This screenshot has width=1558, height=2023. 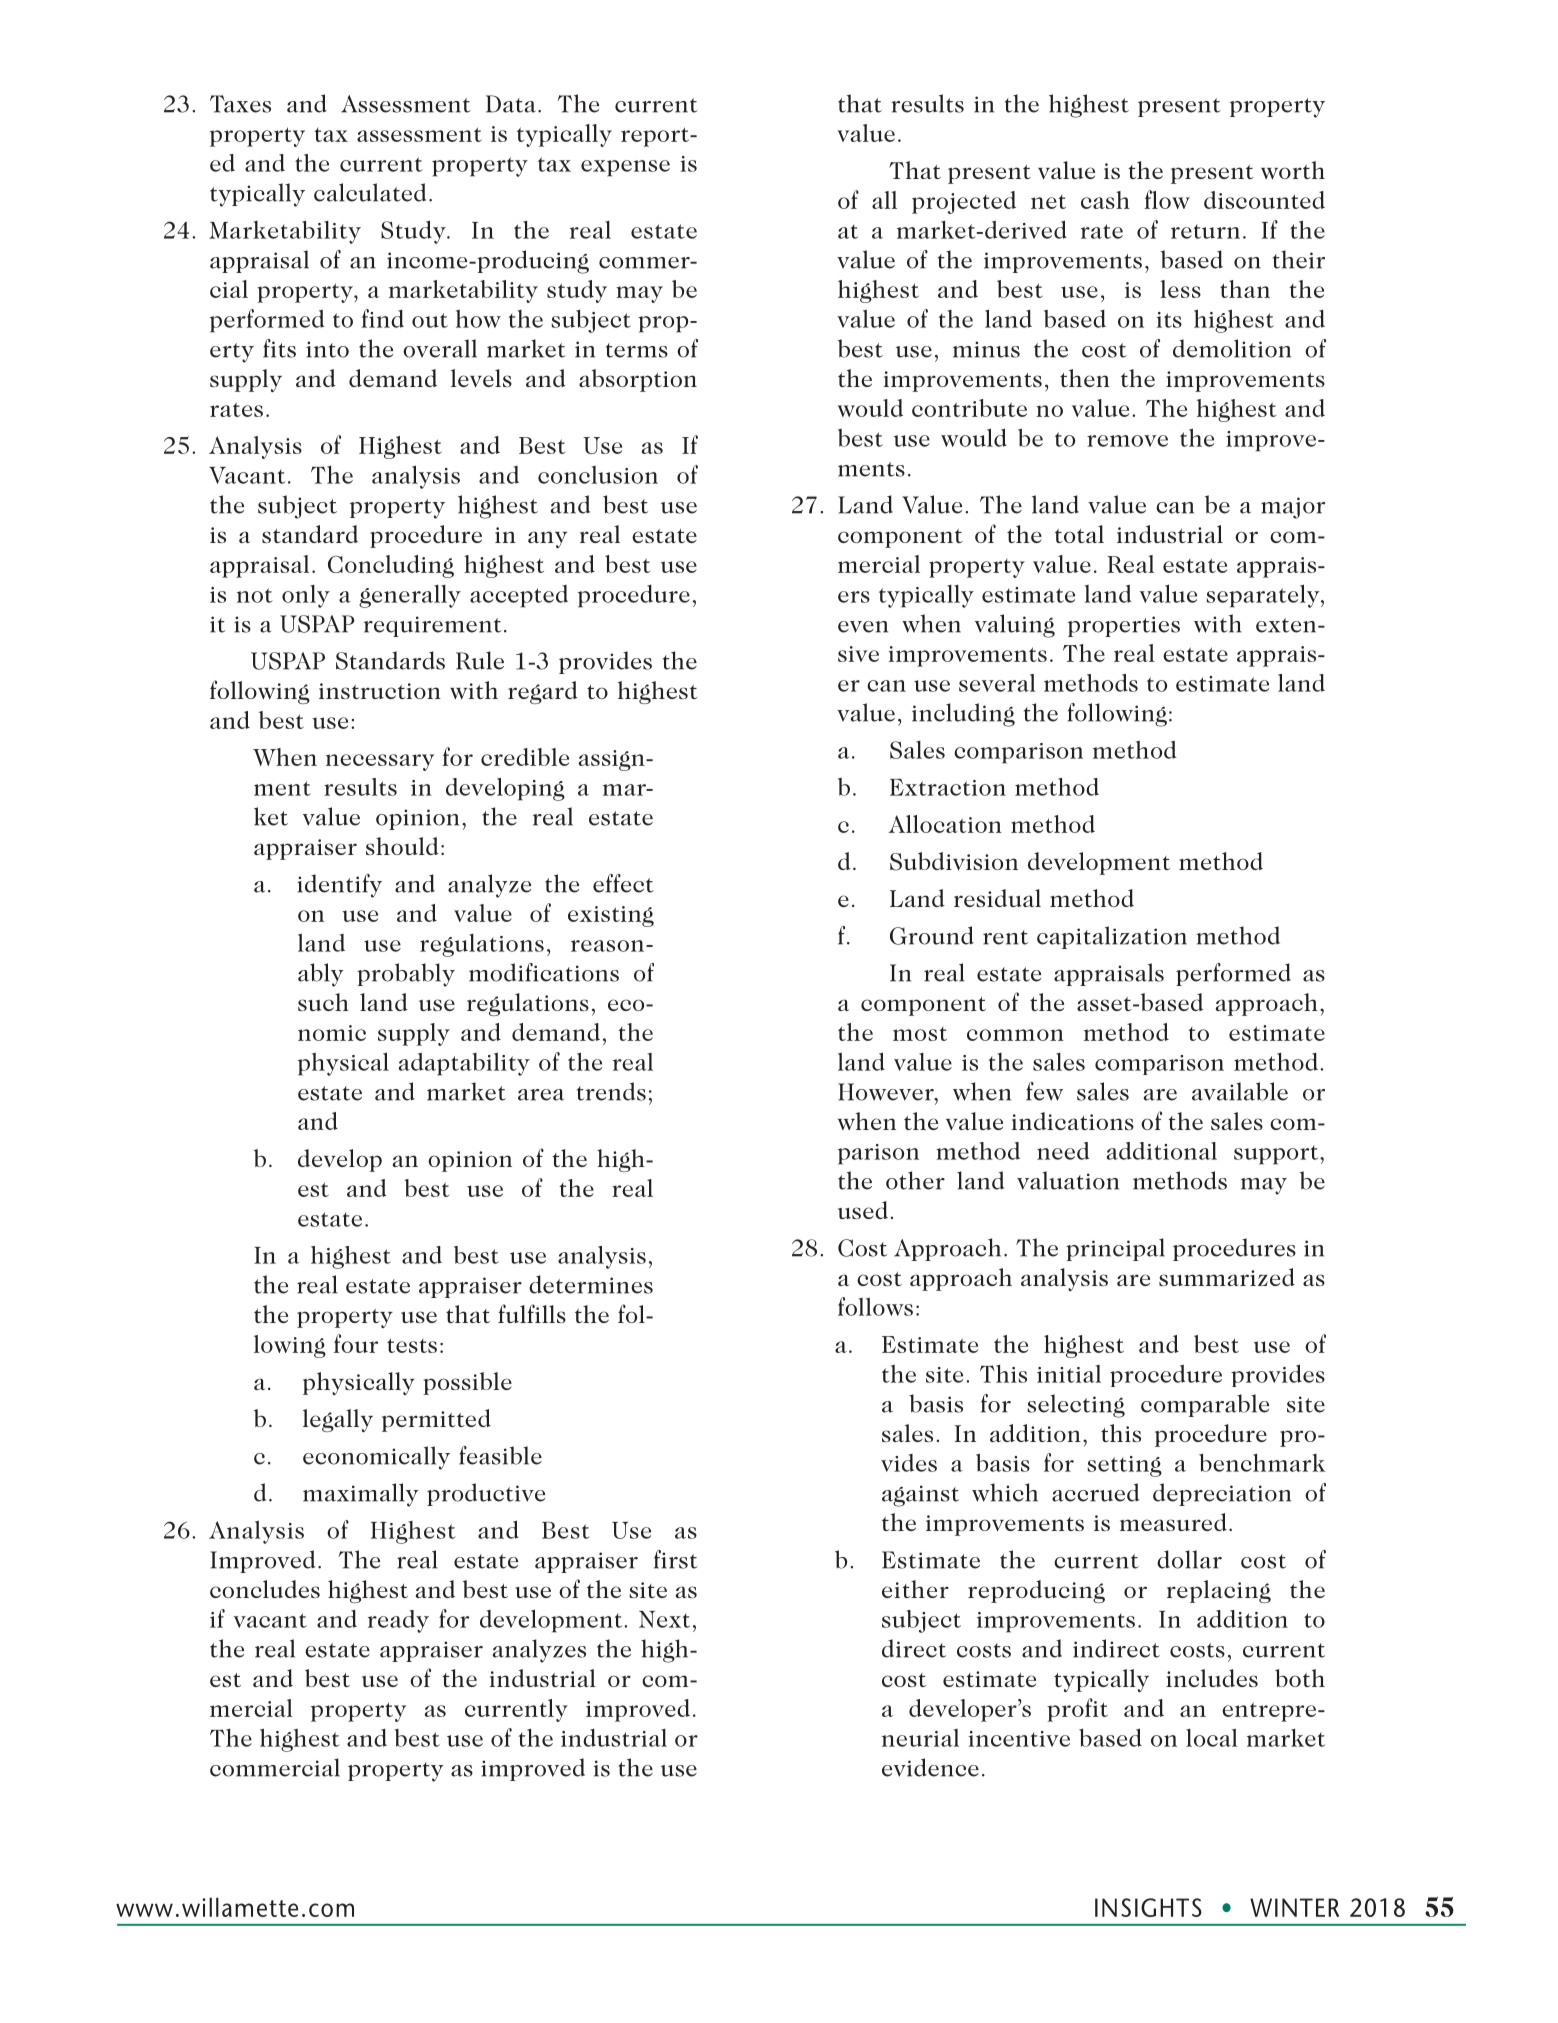 What do you see at coordinates (625, 168) in the screenshot?
I see `expense` at bounding box center [625, 168].
